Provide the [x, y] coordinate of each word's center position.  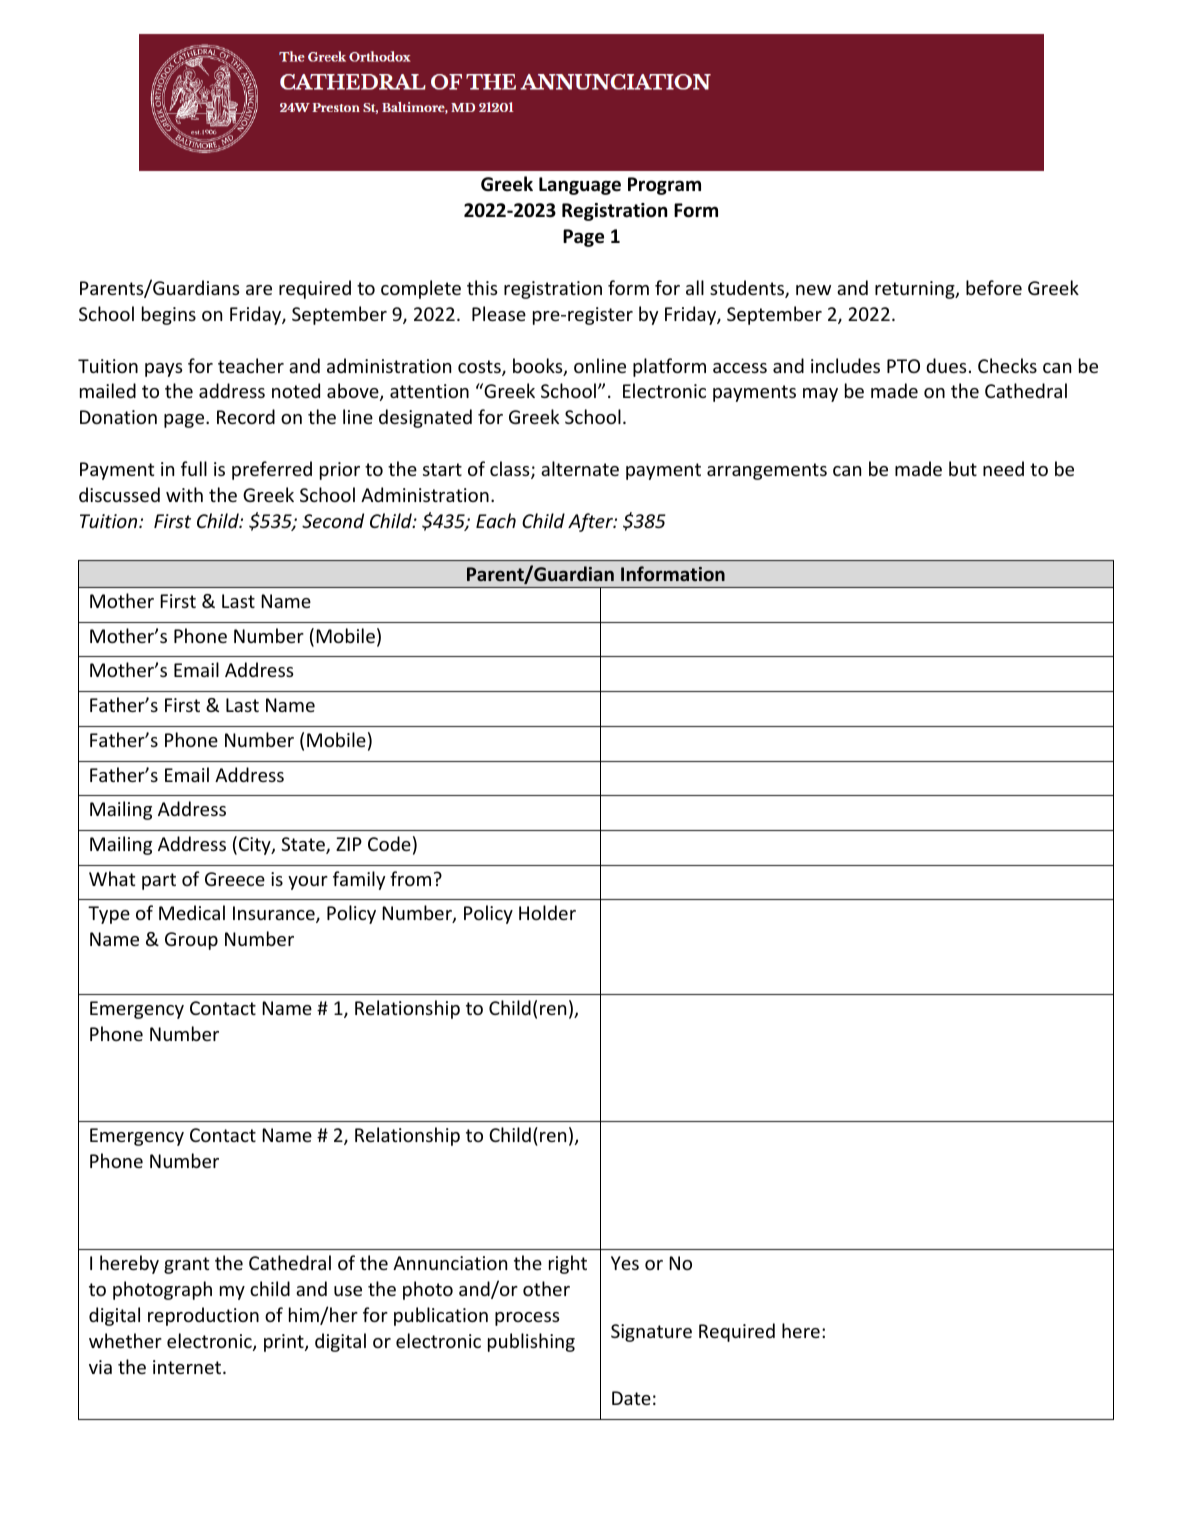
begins [169, 315]
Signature [651, 1333]
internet [188, 1367]
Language [580, 186]
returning [916, 290]
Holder [547, 912]
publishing [531, 1342]
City [256, 846]
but [963, 468]
